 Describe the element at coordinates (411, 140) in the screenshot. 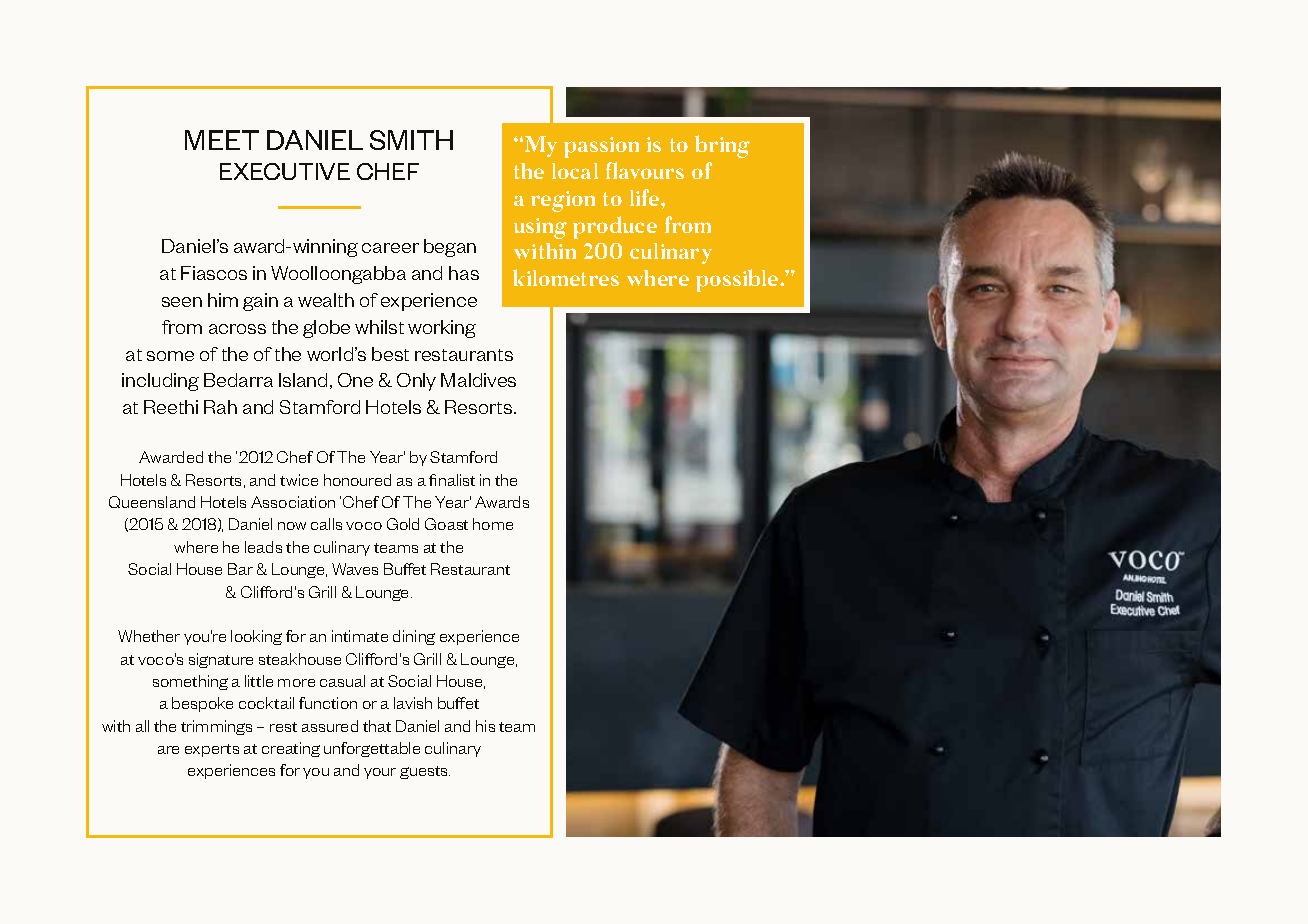

I see `SMITH` at that location.
